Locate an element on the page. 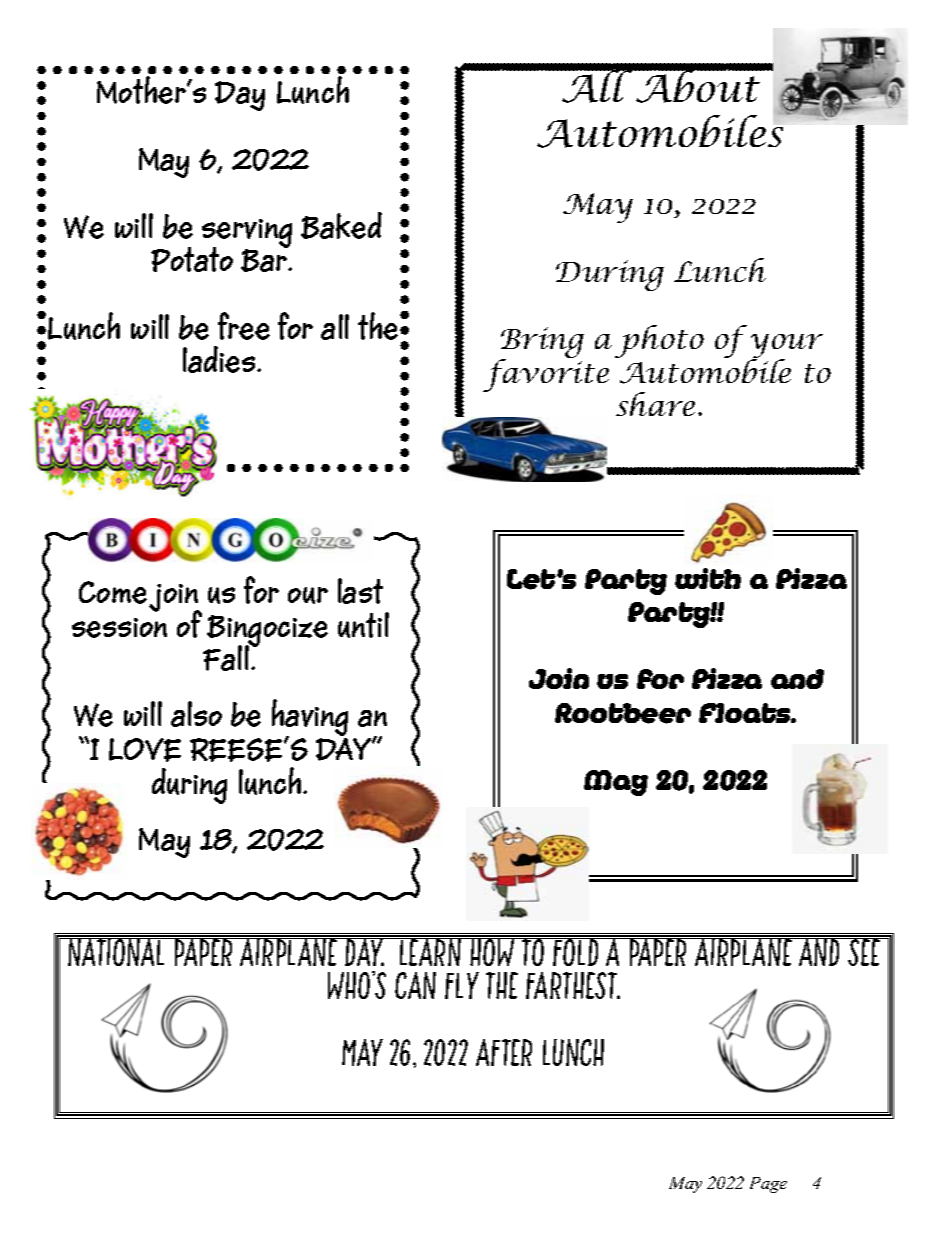 This document has height=1233, width=952. also is located at coordinates (196, 714).
